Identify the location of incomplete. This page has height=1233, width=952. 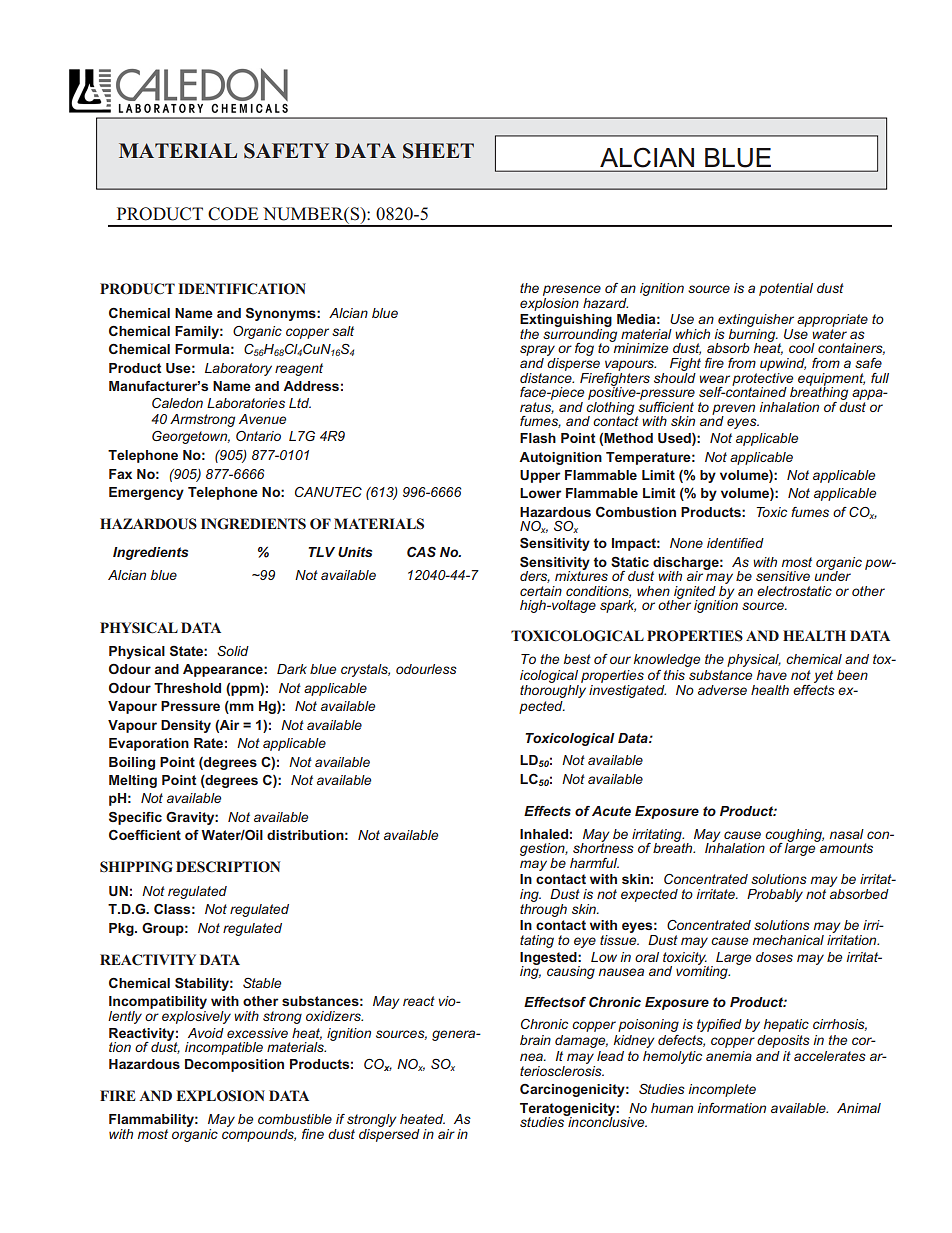
(722, 1090).
